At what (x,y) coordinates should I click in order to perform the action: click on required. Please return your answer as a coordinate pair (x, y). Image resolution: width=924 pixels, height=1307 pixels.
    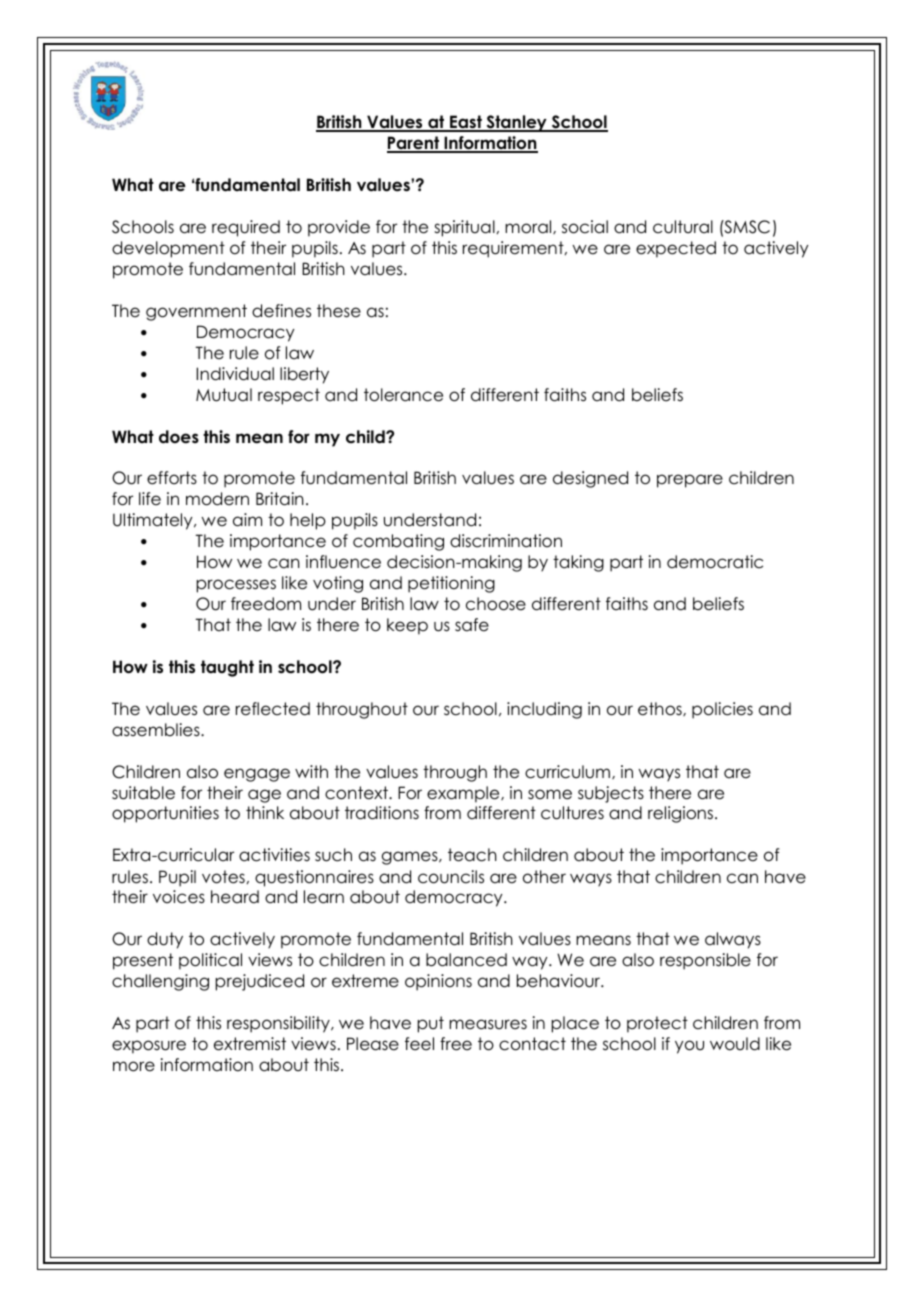
    Looking at the image, I should click on (246, 228).
